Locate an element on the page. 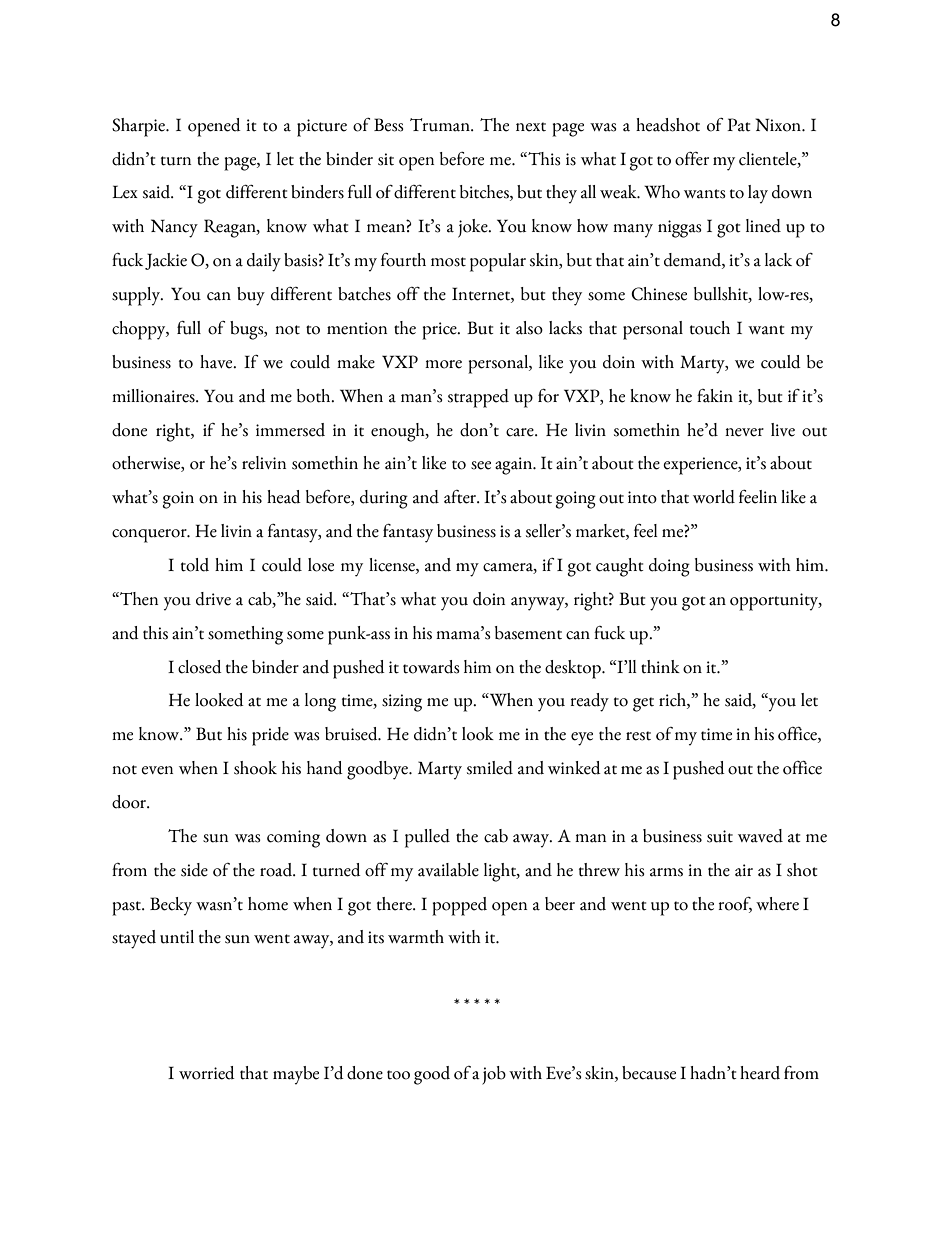 The image size is (952, 1233). heard is located at coordinates (760, 1073).
